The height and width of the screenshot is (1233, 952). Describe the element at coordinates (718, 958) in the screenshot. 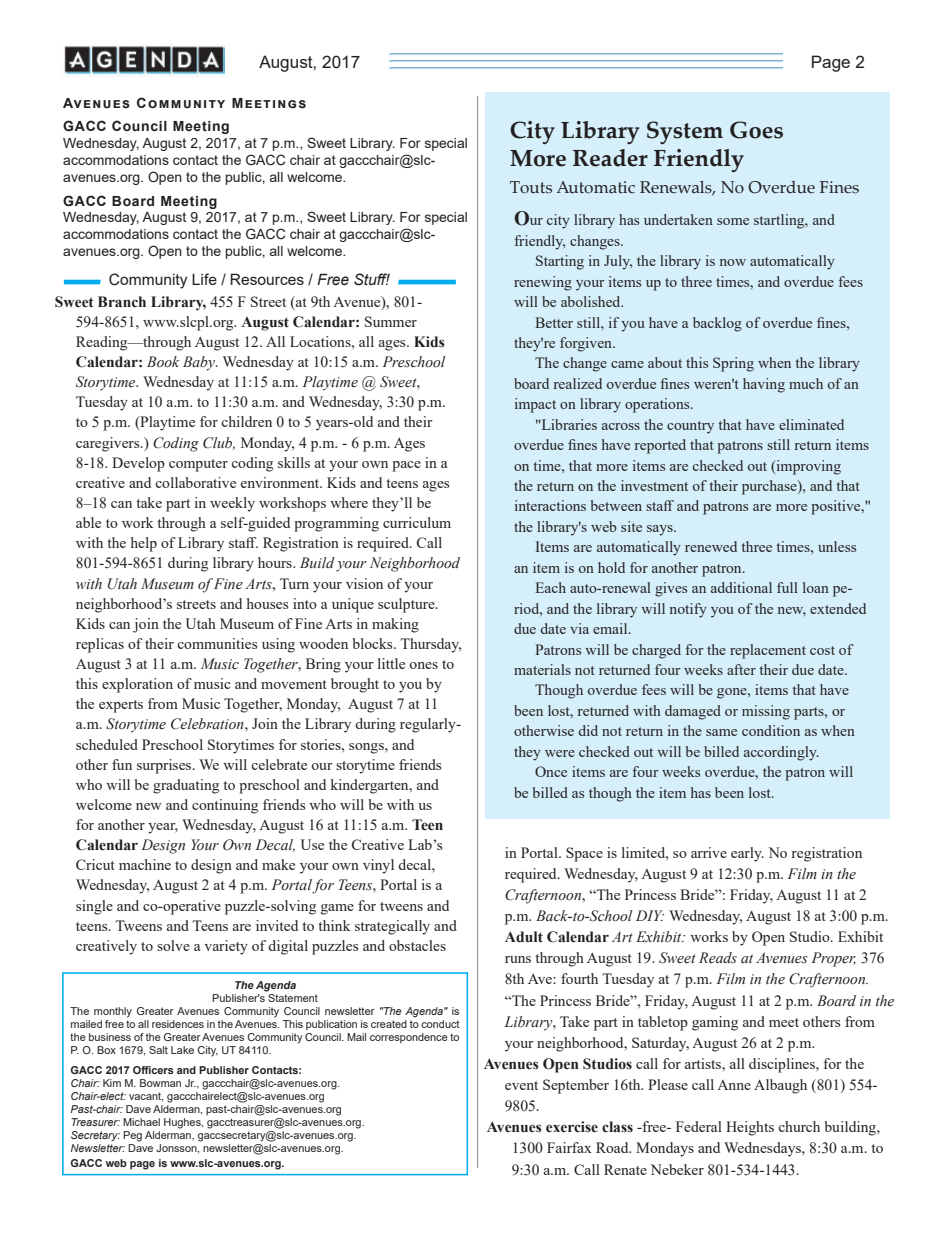

I see `Reads` at that location.
